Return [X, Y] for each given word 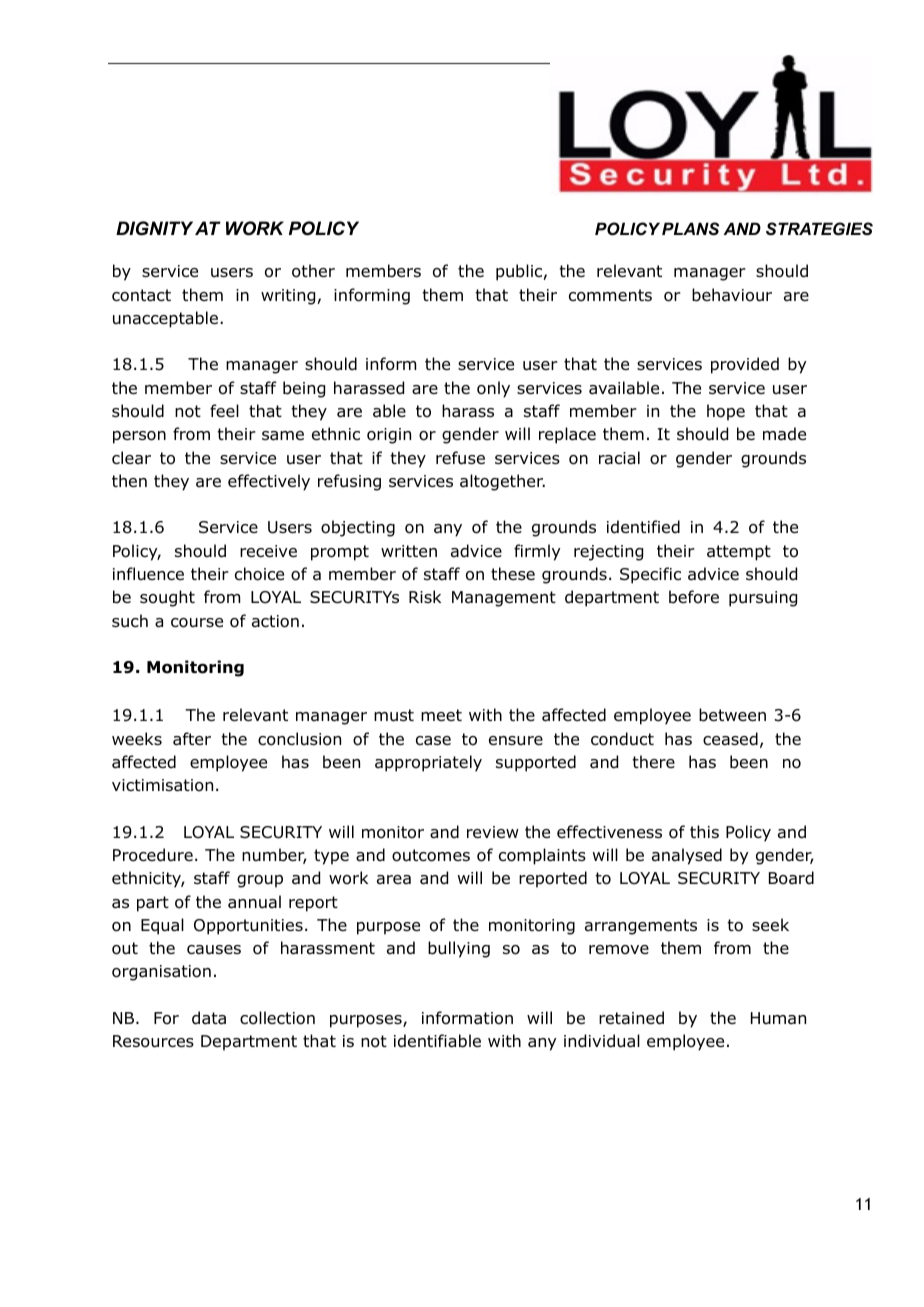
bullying [459, 949]
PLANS [690, 228]
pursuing [763, 599]
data [209, 1018]
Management [504, 599]
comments [610, 295]
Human [778, 1018]
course [197, 623]
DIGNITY [154, 228]
